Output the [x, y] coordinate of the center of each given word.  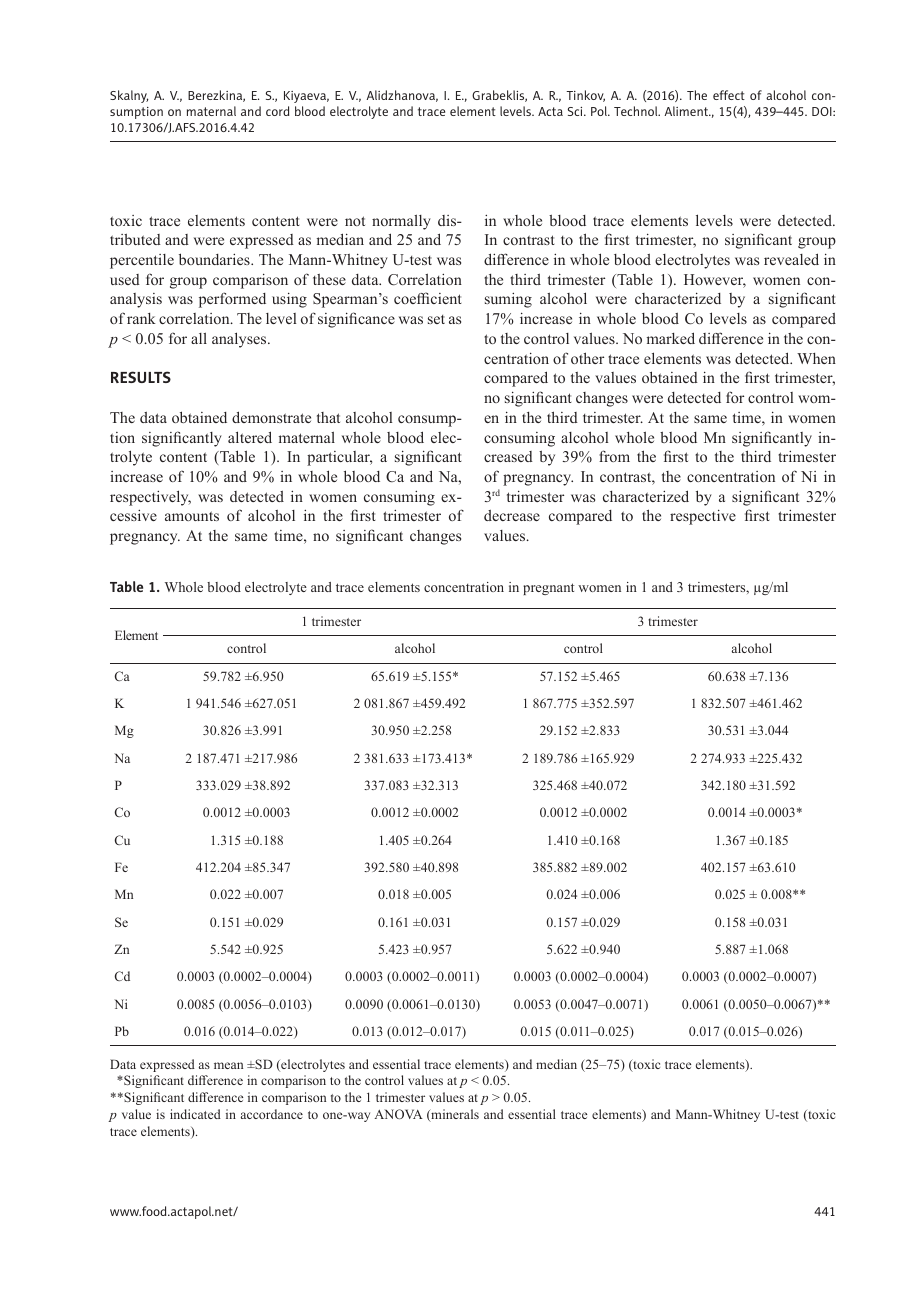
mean [228, 1065]
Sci [576, 111]
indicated [195, 1114]
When [816, 358]
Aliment [687, 111]
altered [250, 437]
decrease [512, 515]
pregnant [548, 589]
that [328, 417]
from [614, 456]
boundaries [215, 259]
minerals [454, 1115]
